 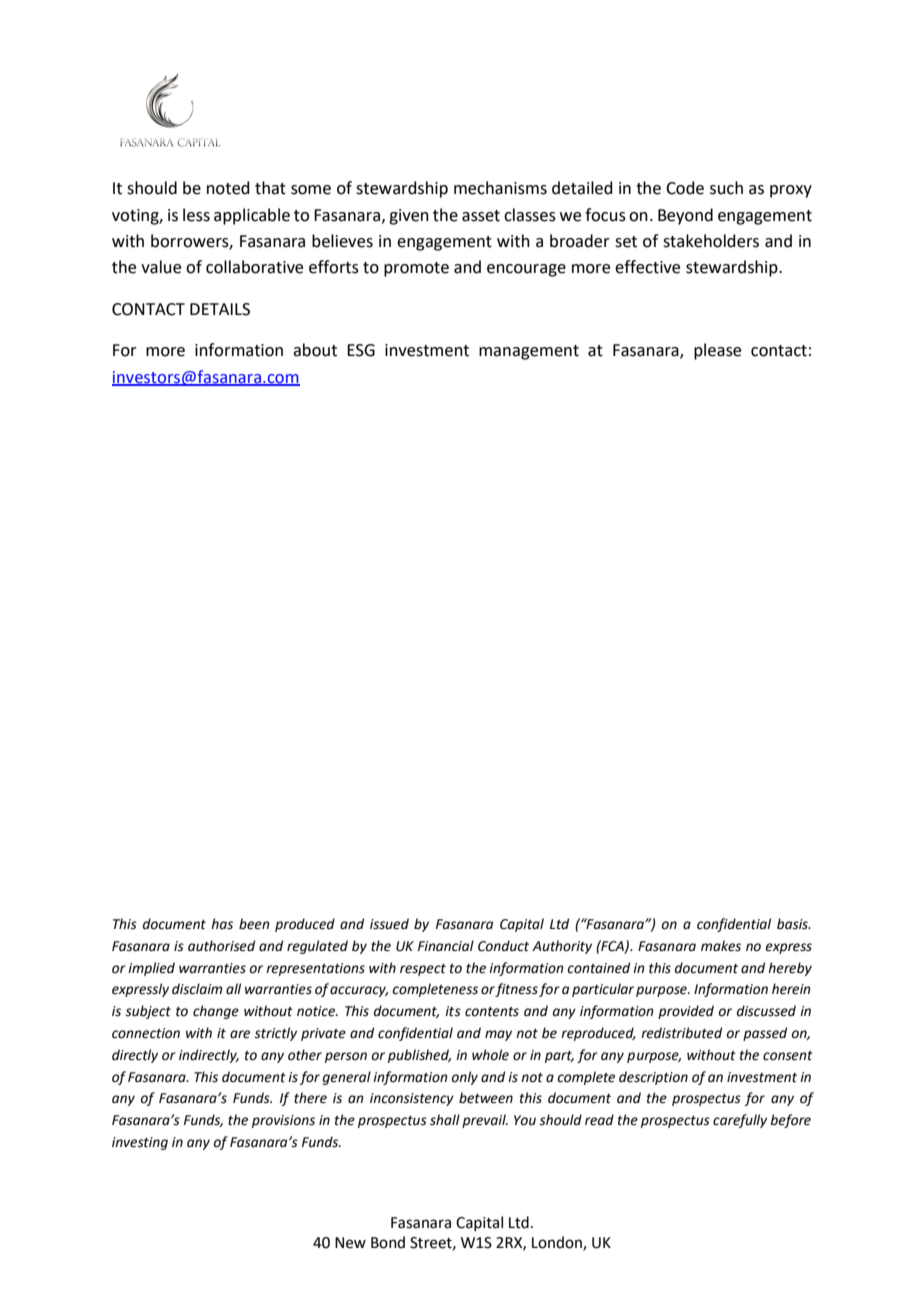 I want to click on issued, so click(x=389, y=924).
